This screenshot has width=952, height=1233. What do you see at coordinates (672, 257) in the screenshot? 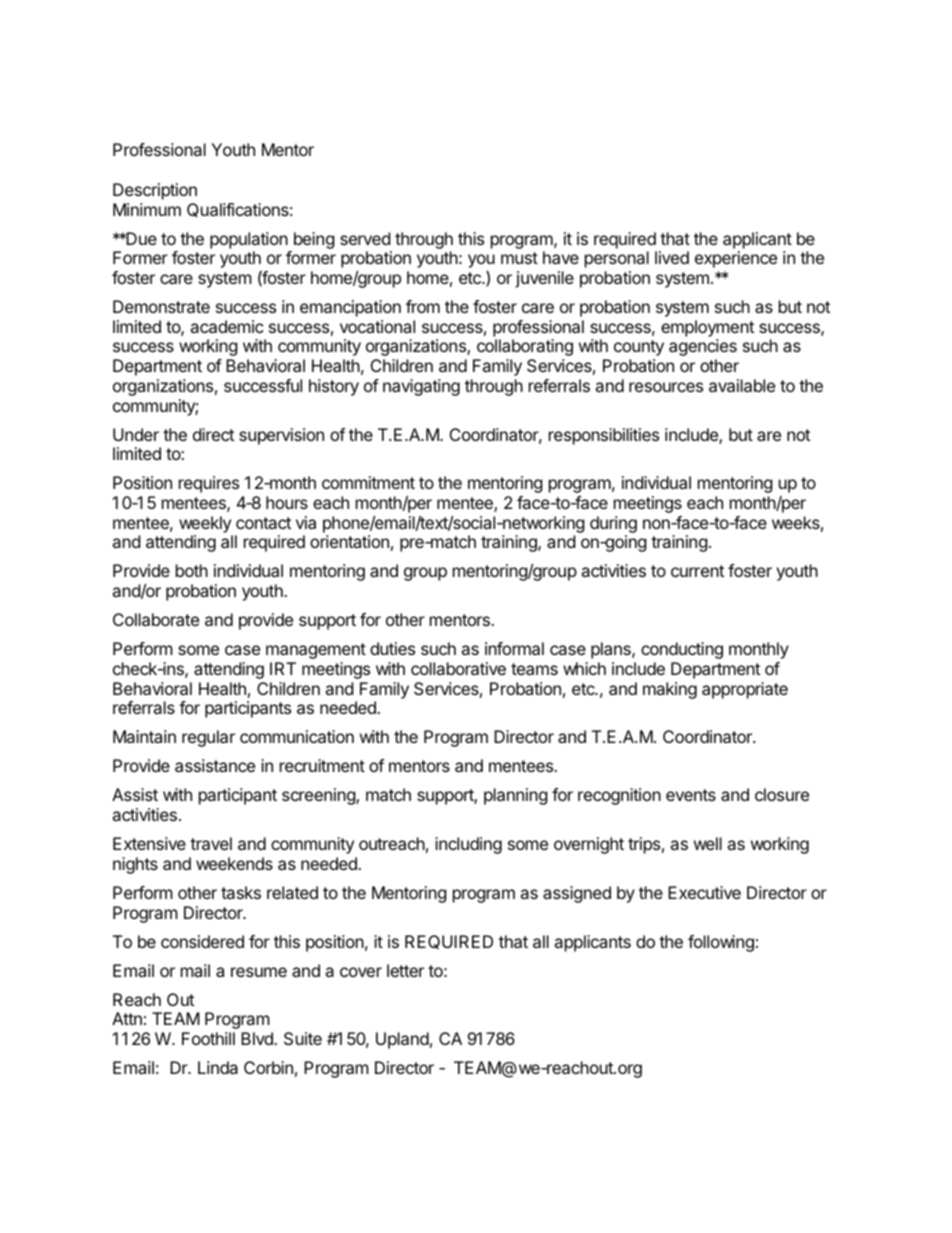
I see `lived` at bounding box center [672, 257].
